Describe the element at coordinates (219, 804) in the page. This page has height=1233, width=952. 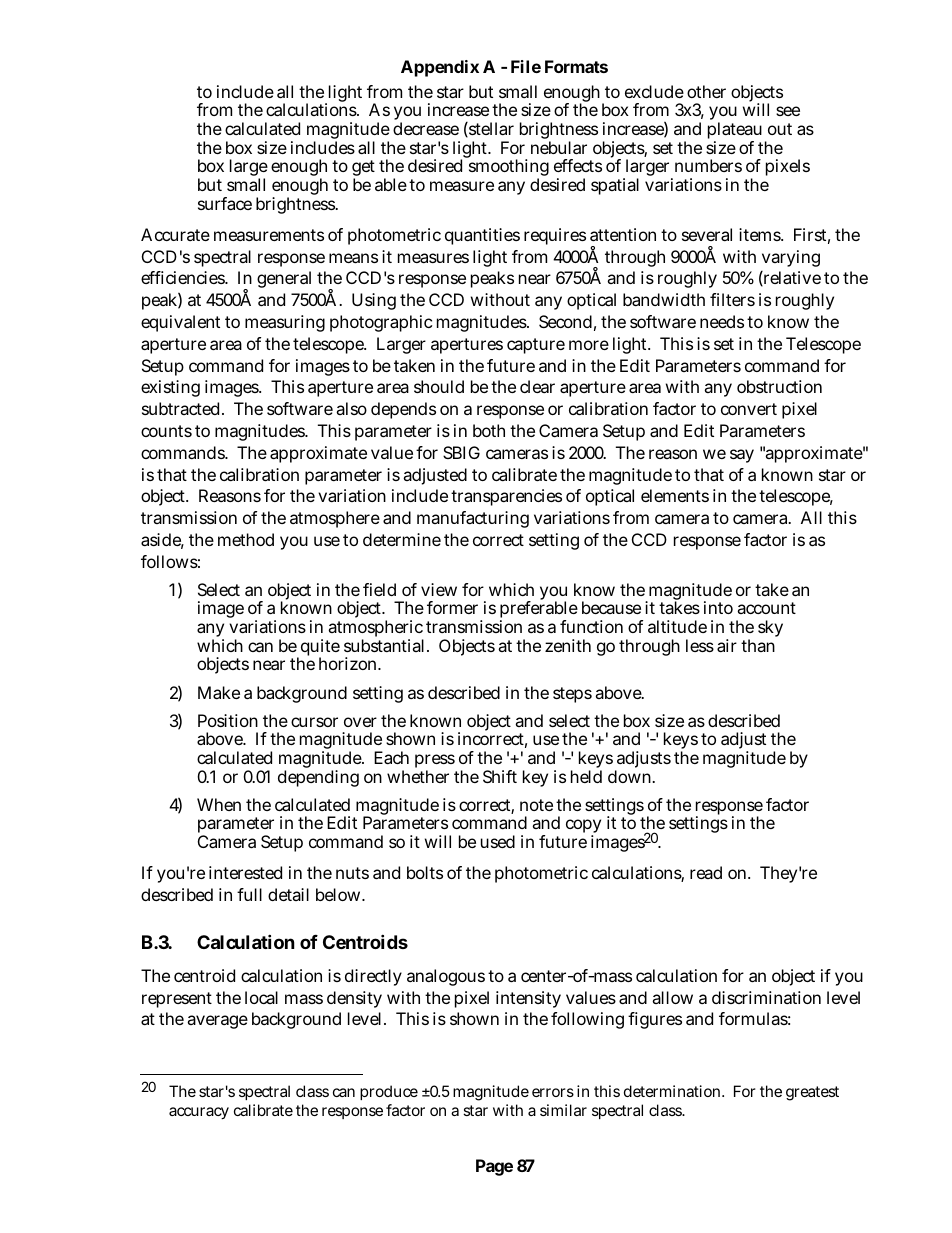
I see `When` at that location.
